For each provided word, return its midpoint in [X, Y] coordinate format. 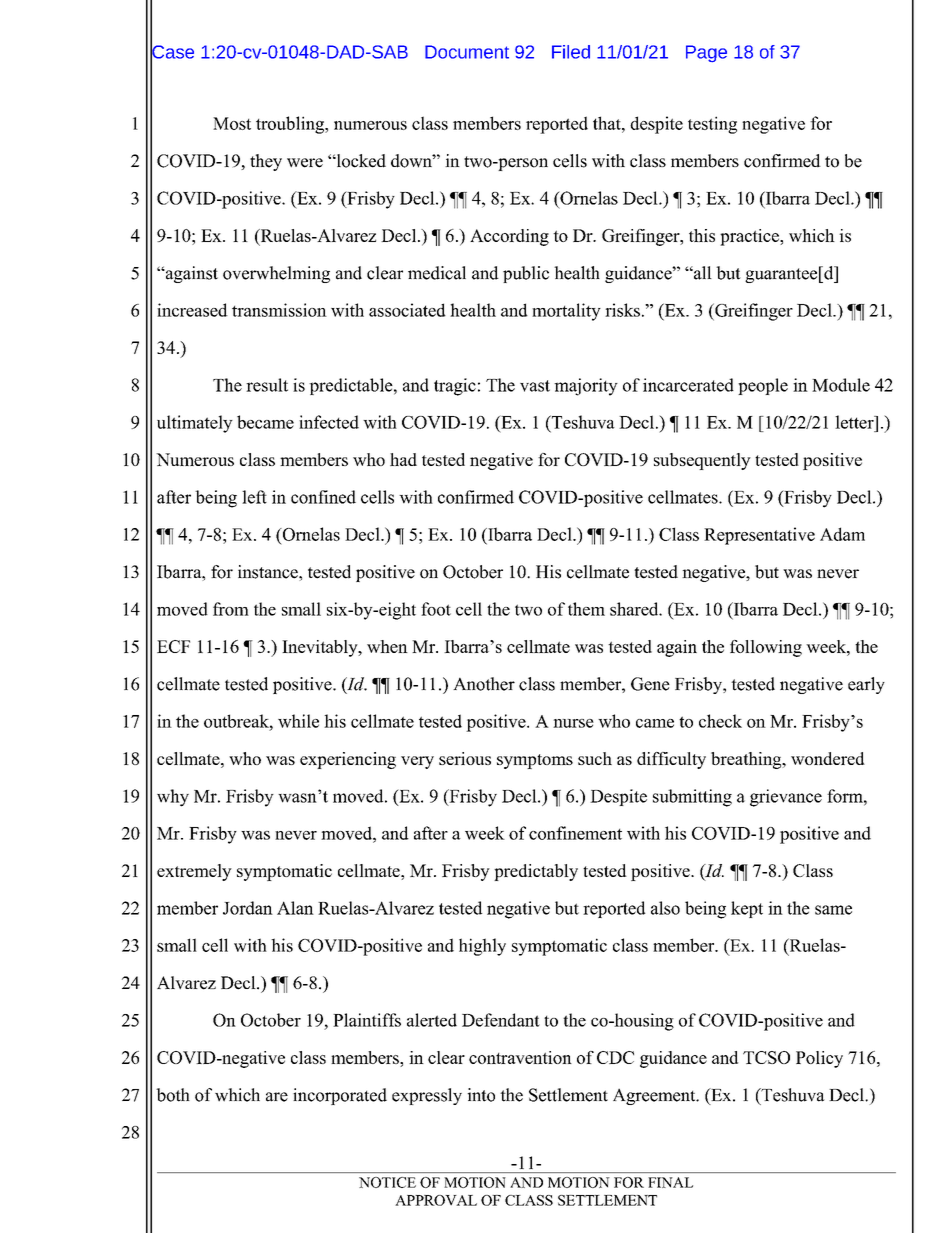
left [254, 497]
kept [747, 909]
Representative [759, 536]
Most [232, 123]
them [586, 609]
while [298, 721]
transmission [279, 310]
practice [750, 237]
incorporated [340, 1096]
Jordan [248, 908]
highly [482, 947]
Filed [571, 52]
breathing [747, 760]
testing [712, 125]
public [526, 274]
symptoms [535, 761]
